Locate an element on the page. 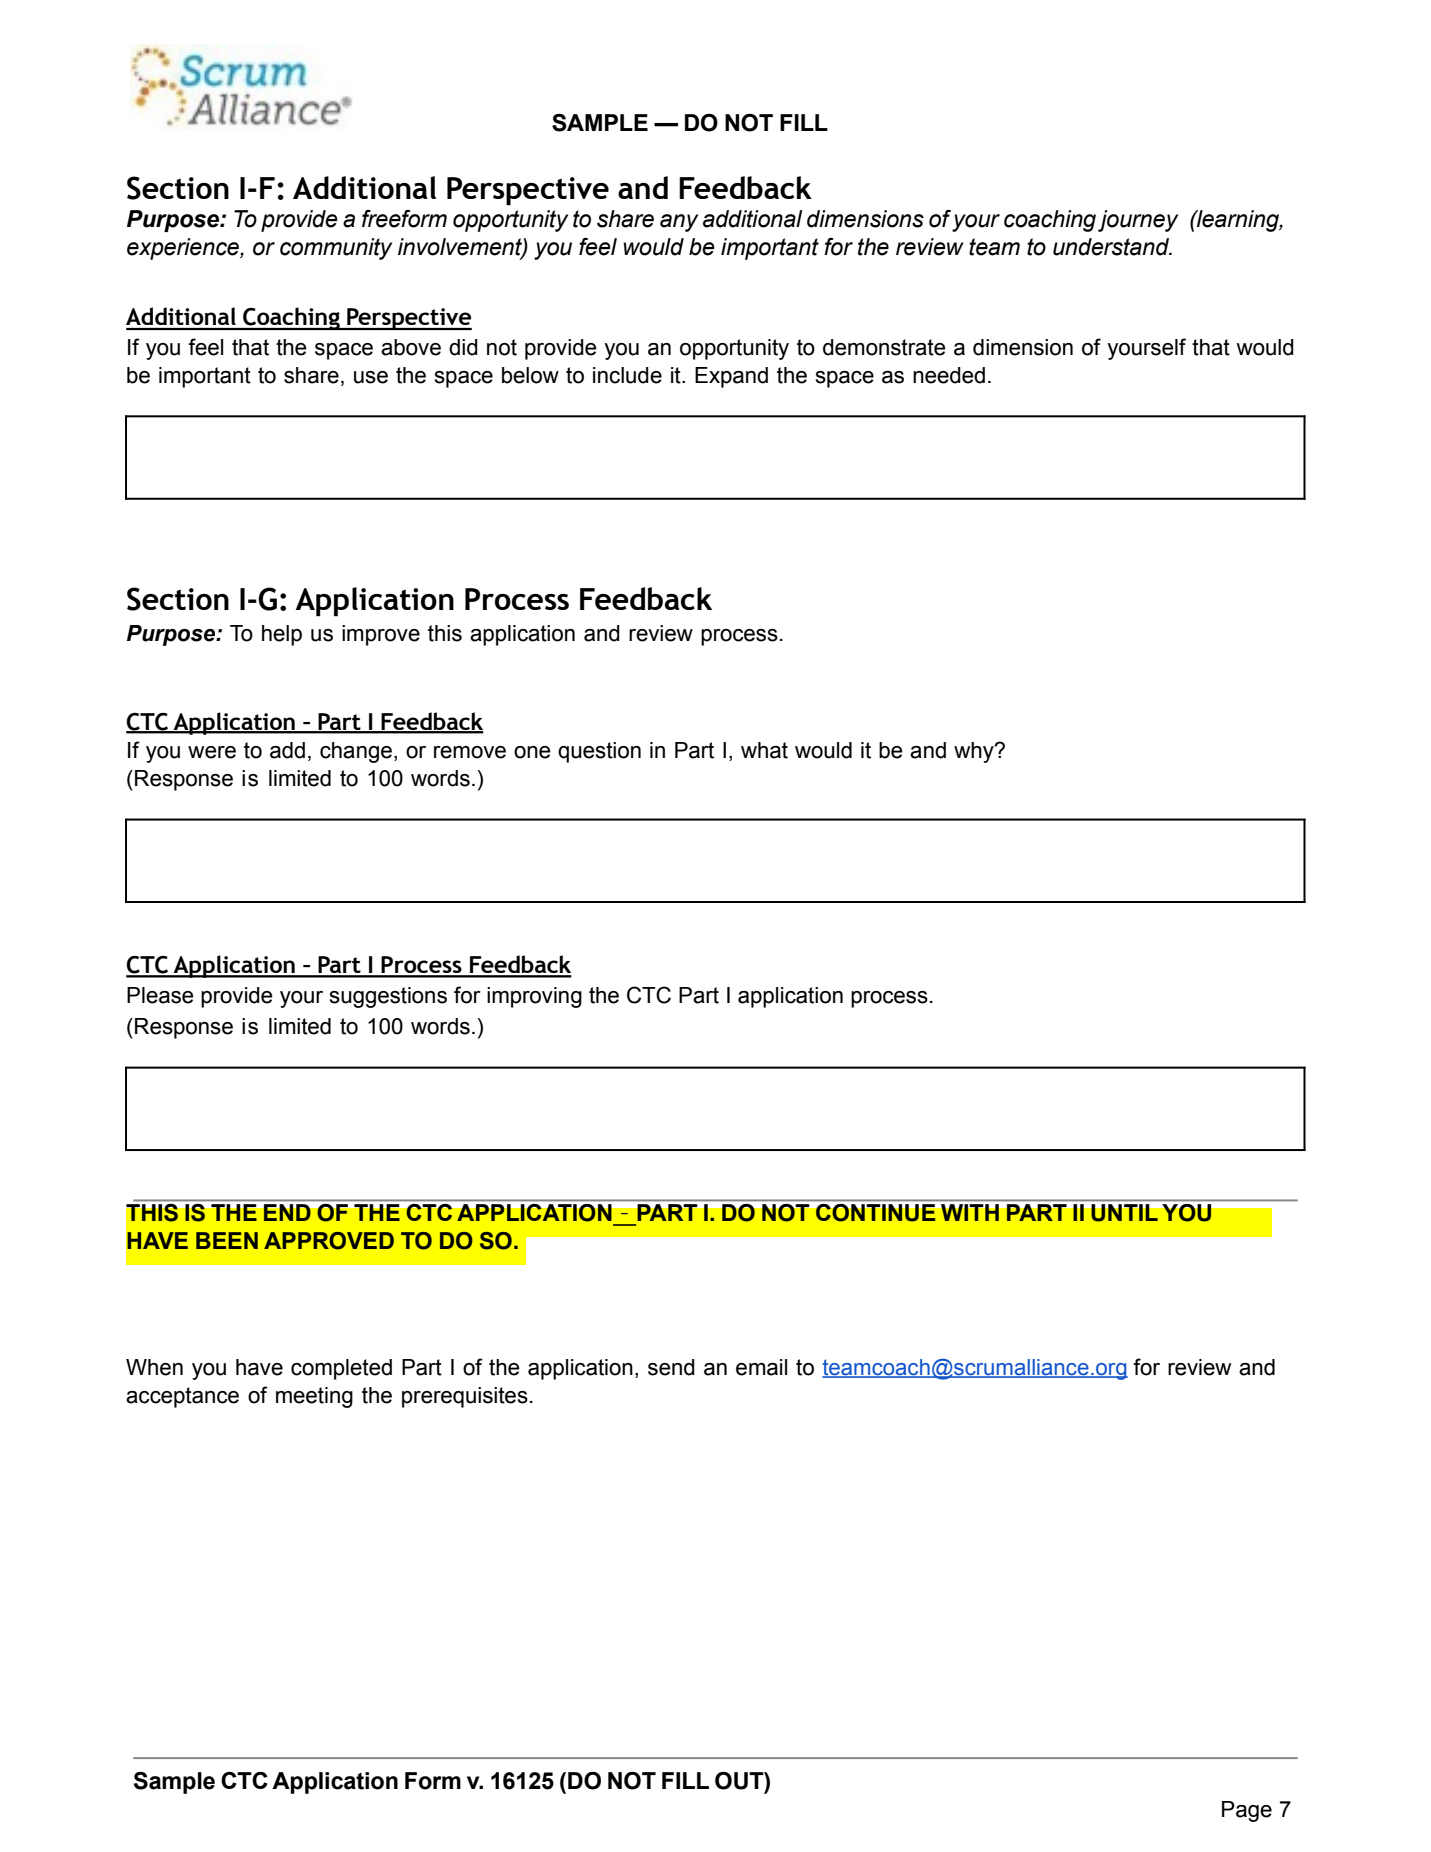 The height and width of the document is (1852, 1431). APPROVED is located at coordinates (329, 1241).
